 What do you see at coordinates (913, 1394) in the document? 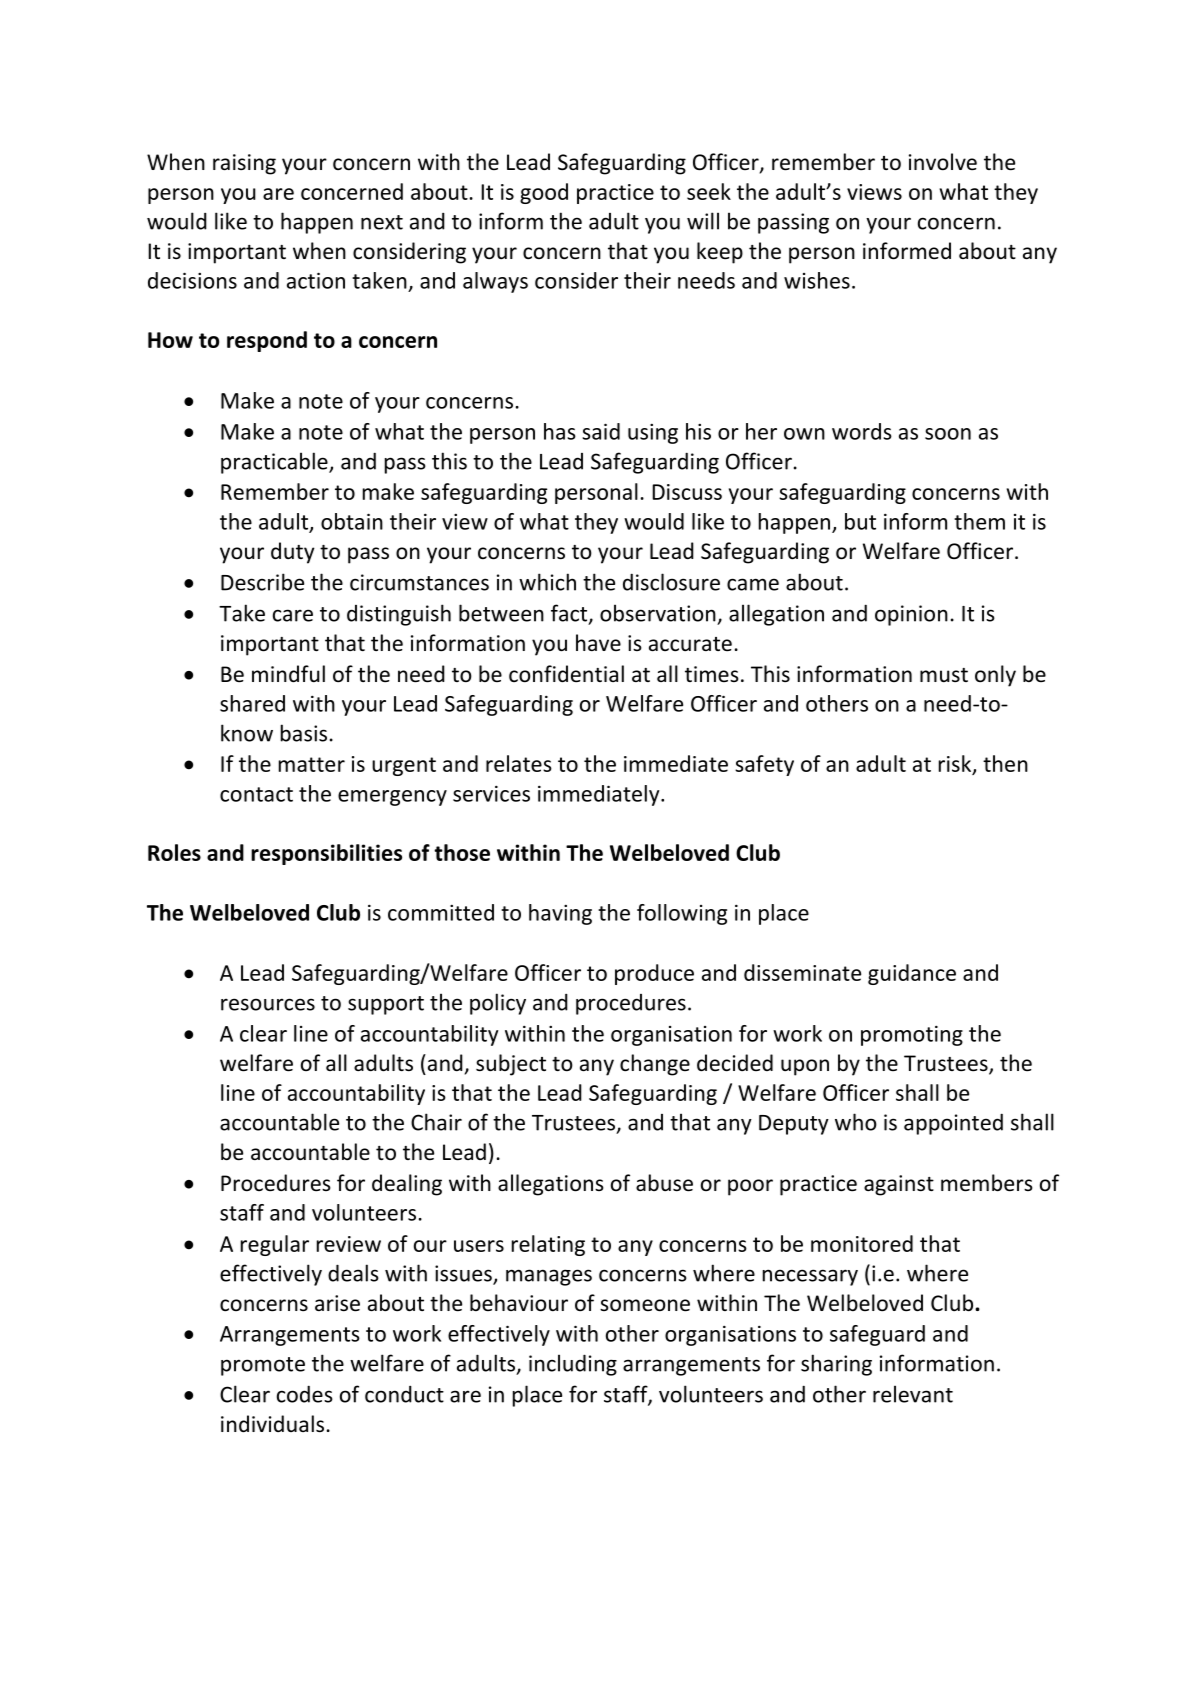
I see `relevant` at bounding box center [913, 1394].
